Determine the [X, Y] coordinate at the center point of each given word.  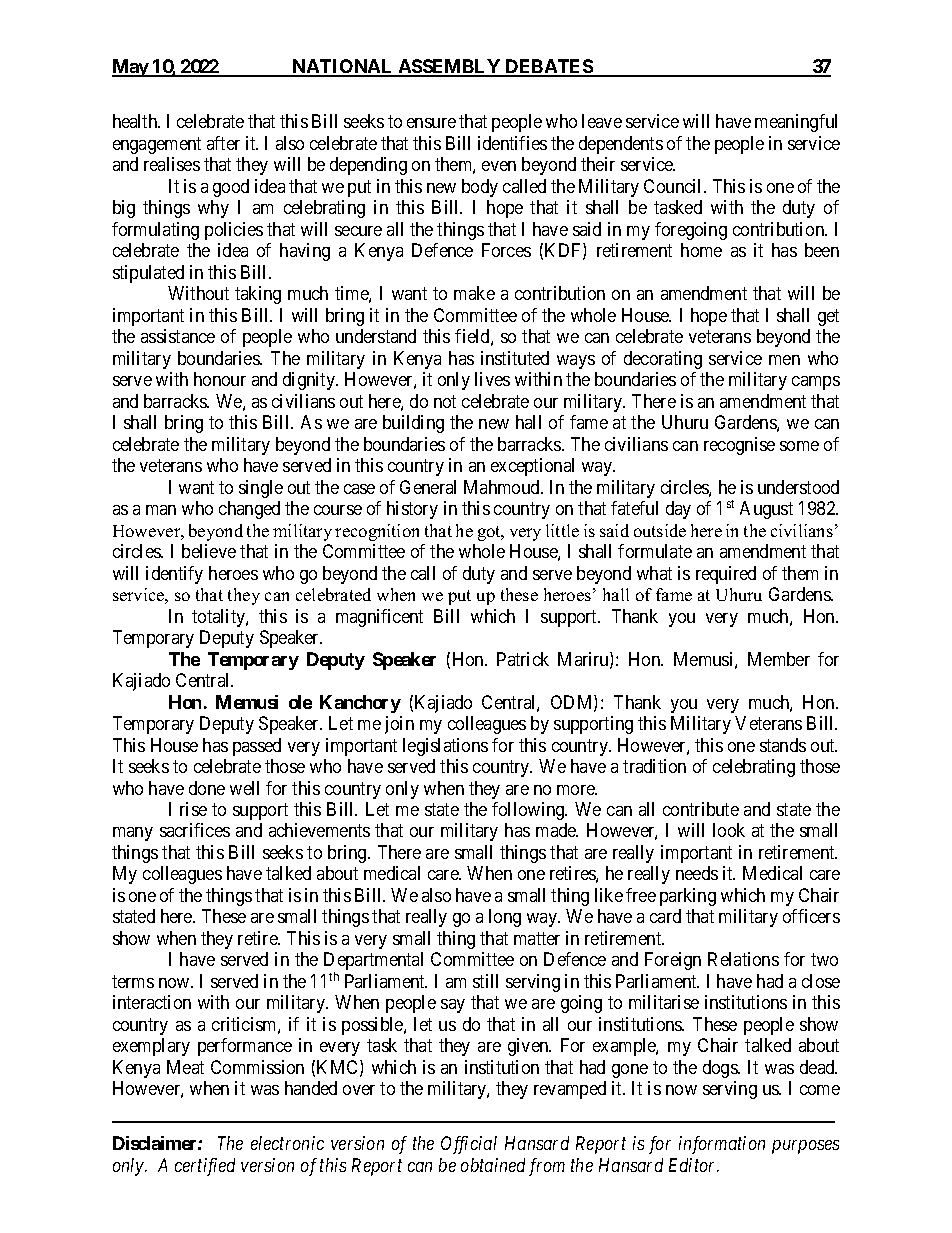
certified [205, 1167]
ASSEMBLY [449, 67]
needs [697, 873]
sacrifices [195, 830]
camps [816, 383]
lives [492, 379]
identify [174, 575]
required [726, 575]
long [505, 918]
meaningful [796, 123]
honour [220, 379]
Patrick [523, 659]
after [223, 143]
